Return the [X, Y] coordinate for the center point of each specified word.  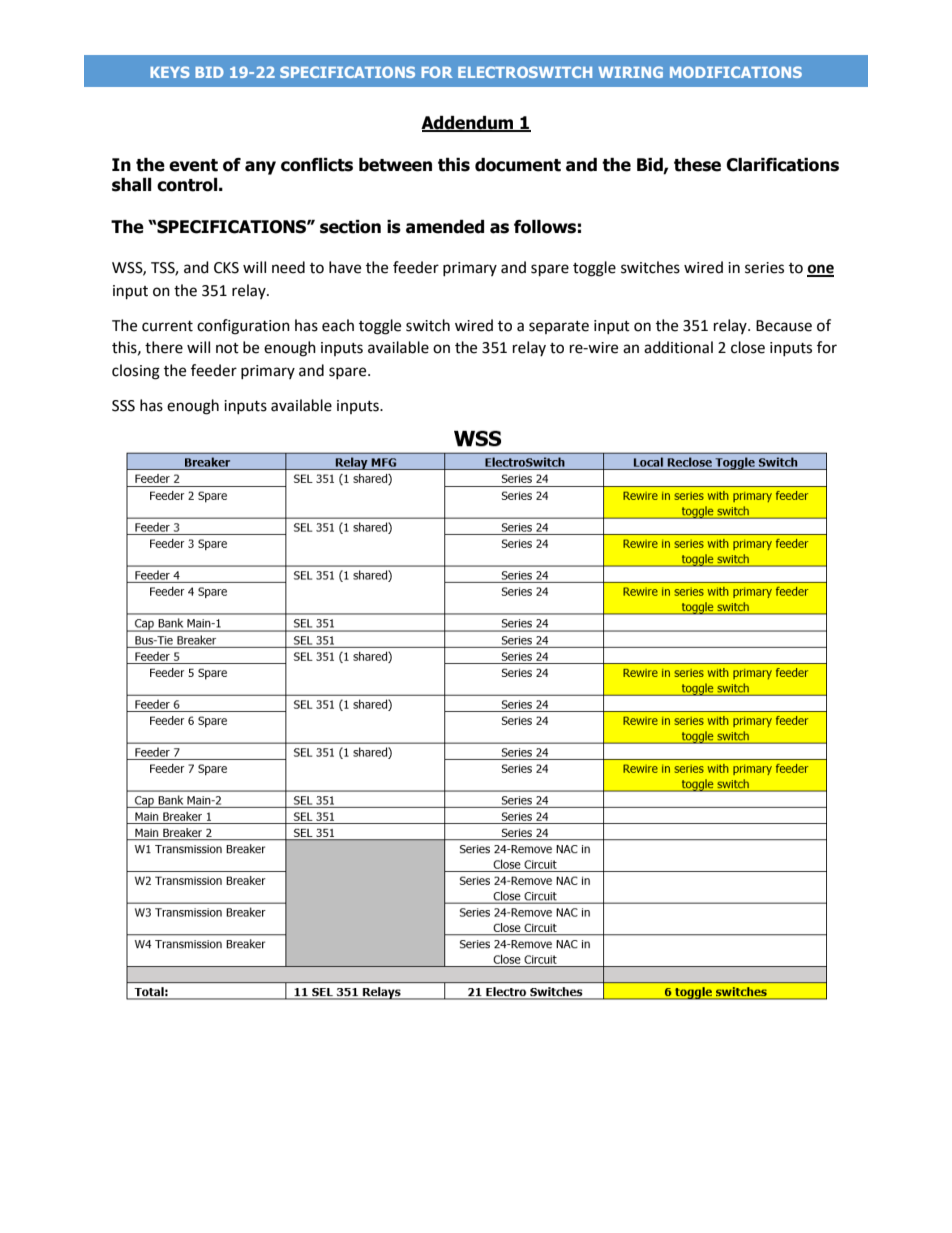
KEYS [170, 72]
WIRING [630, 72]
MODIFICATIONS [736, 72]
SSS [123, 406]
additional [678, 347]
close [748, 347]
